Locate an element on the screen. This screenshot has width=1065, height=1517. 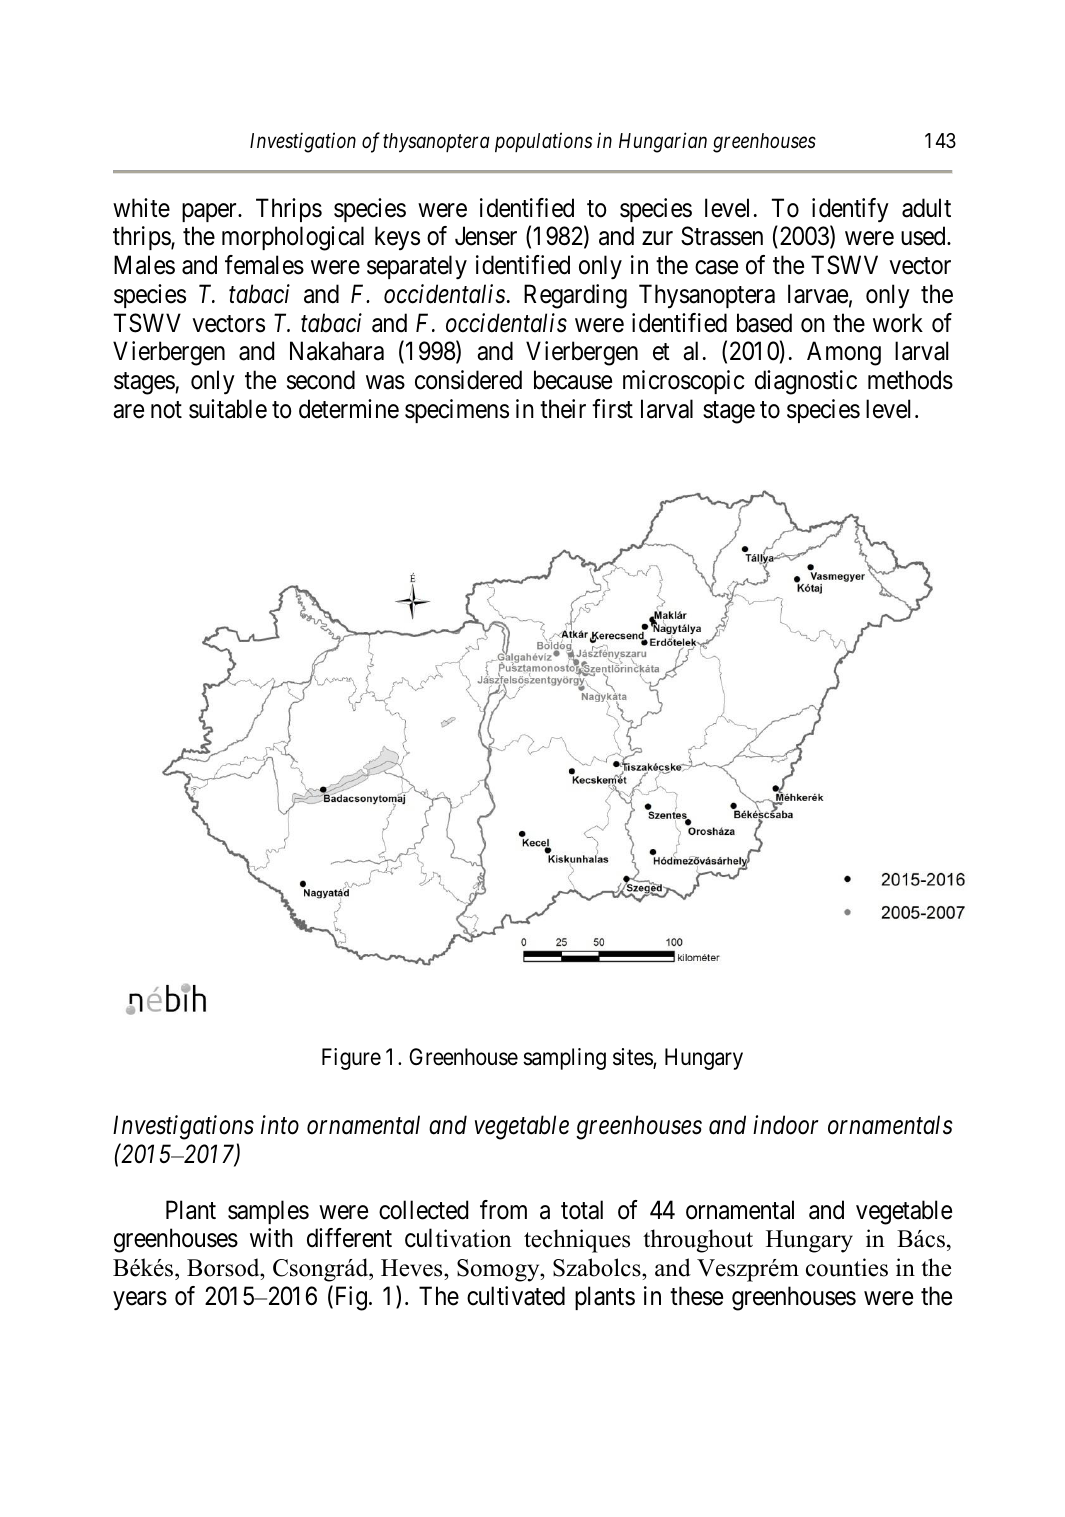
their is located at coordinates (563, 409).
